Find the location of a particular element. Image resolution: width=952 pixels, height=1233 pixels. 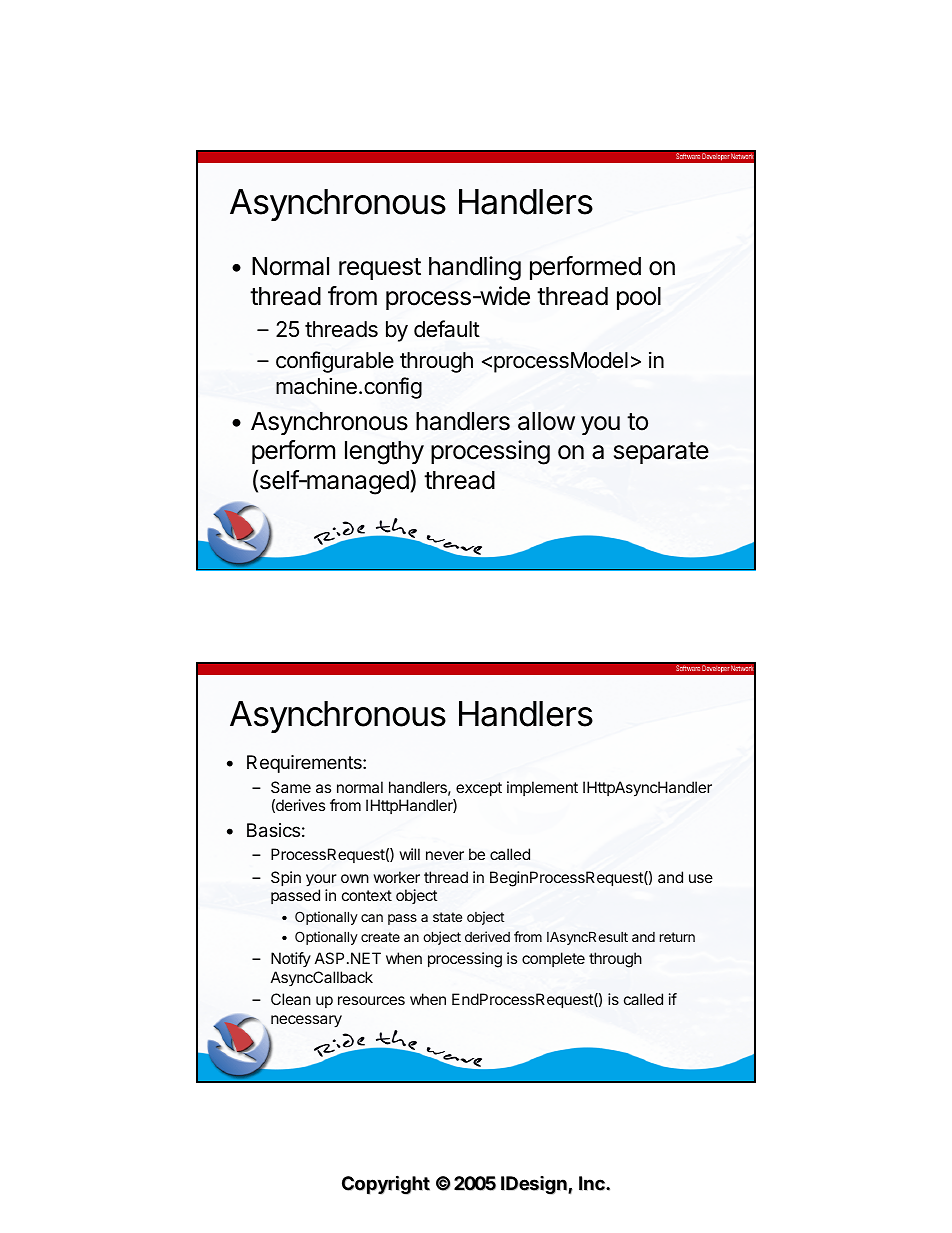

default is located at coordinates (447, 329).
